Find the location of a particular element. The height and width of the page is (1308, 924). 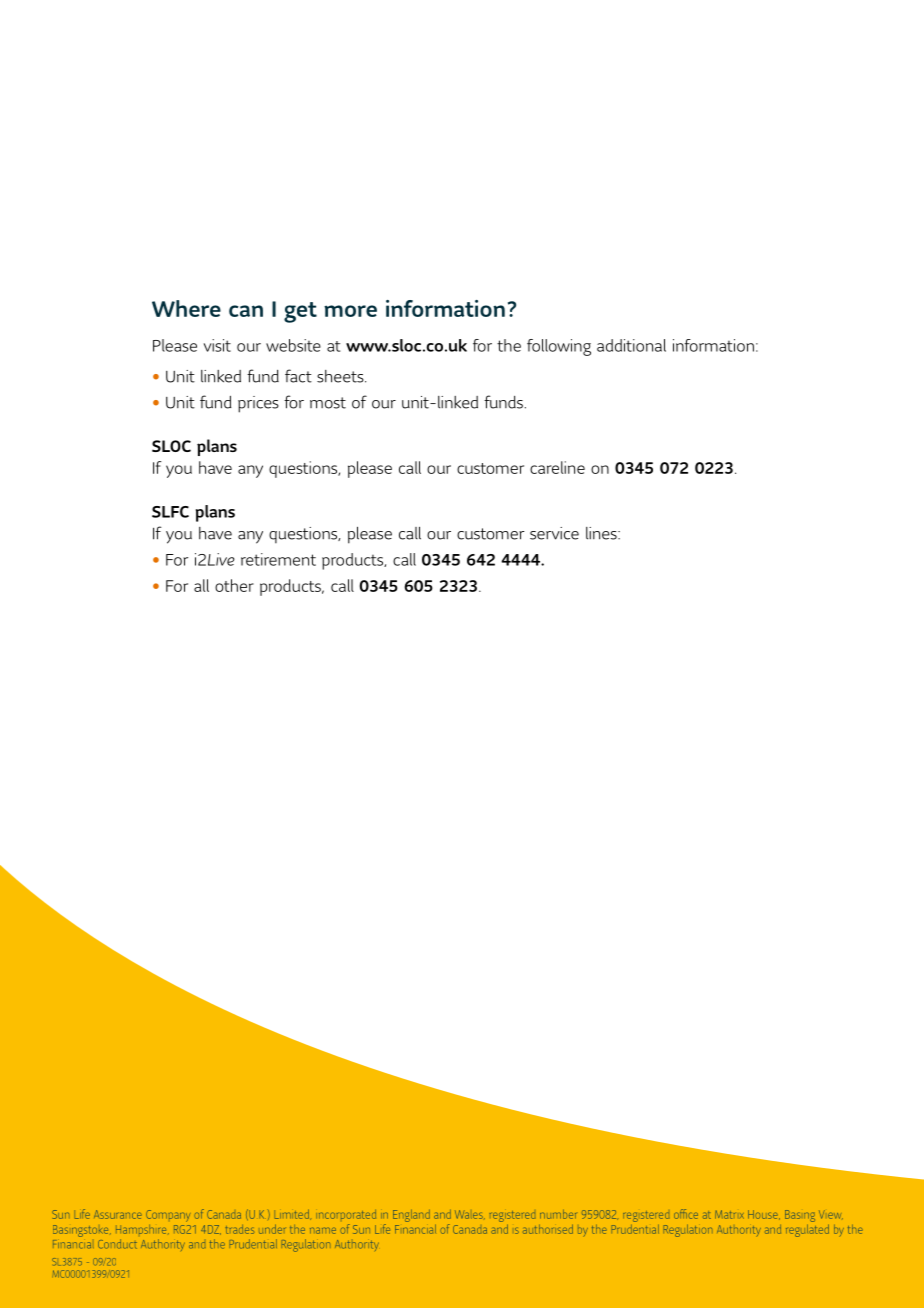

retirement is located at coordinates (278, 559).
